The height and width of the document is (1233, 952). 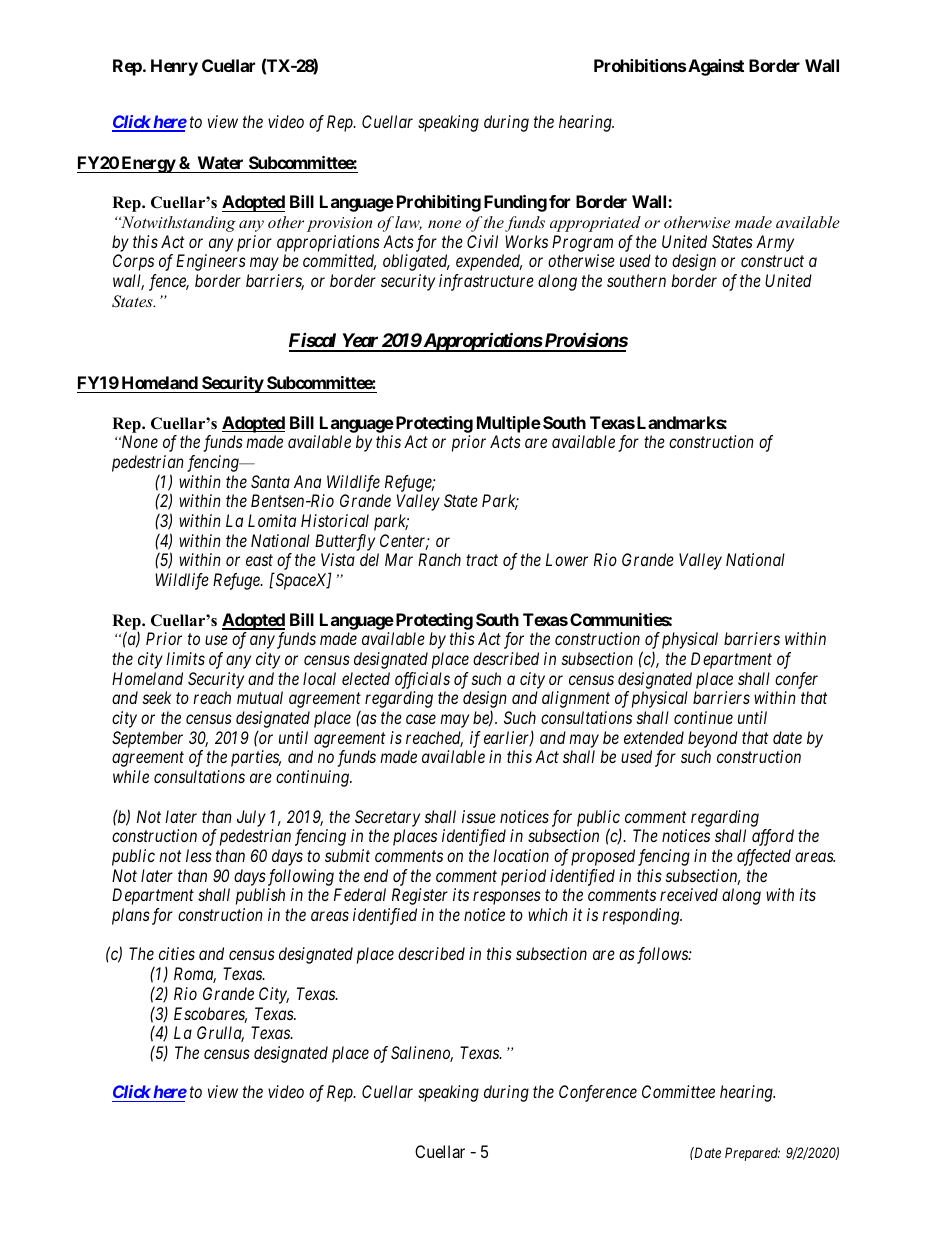 I want to click on Ranch, so click(x=439, y=559).
